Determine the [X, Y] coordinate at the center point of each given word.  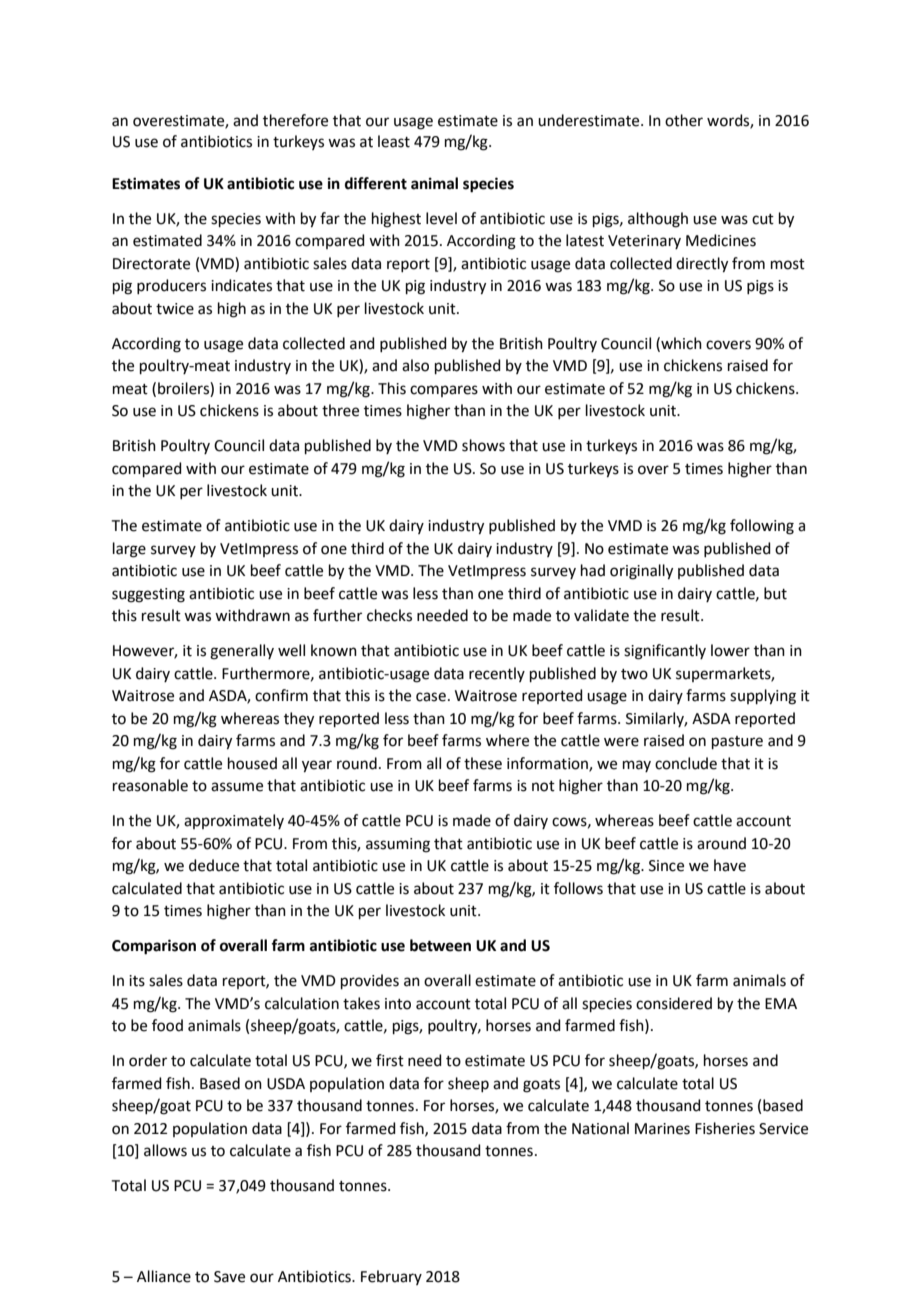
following [762, 527]
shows [483, 445]
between [440, 945]
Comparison [154, 947]
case [431, 697]
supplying [763, 697]
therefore [295, 120]
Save [229, 1277]
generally [242, 652]
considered [674, 1003]
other [684, 120]
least [394, 141]
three [340, 410]
